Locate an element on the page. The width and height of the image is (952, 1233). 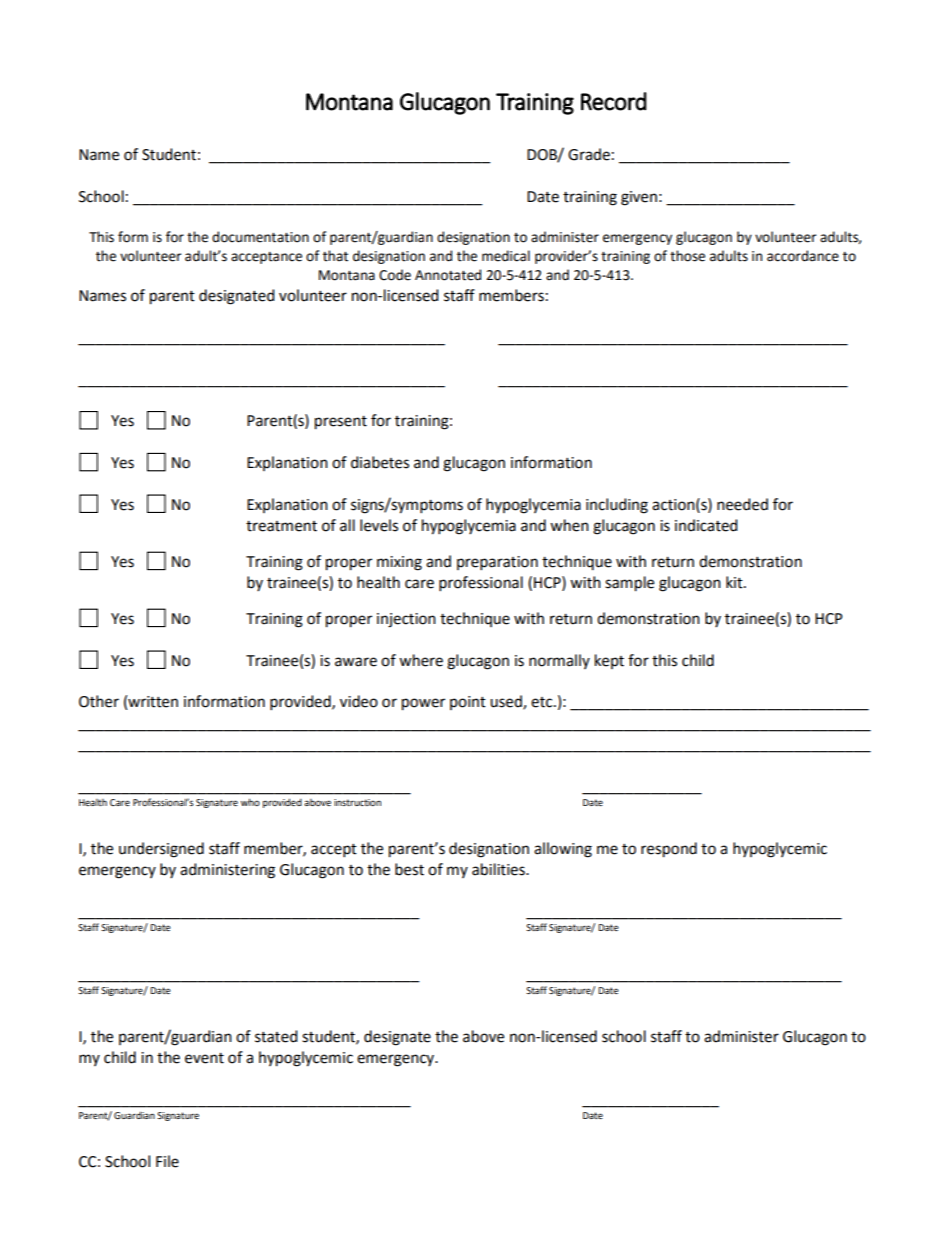
needed is located at coordinates (742, 504).
